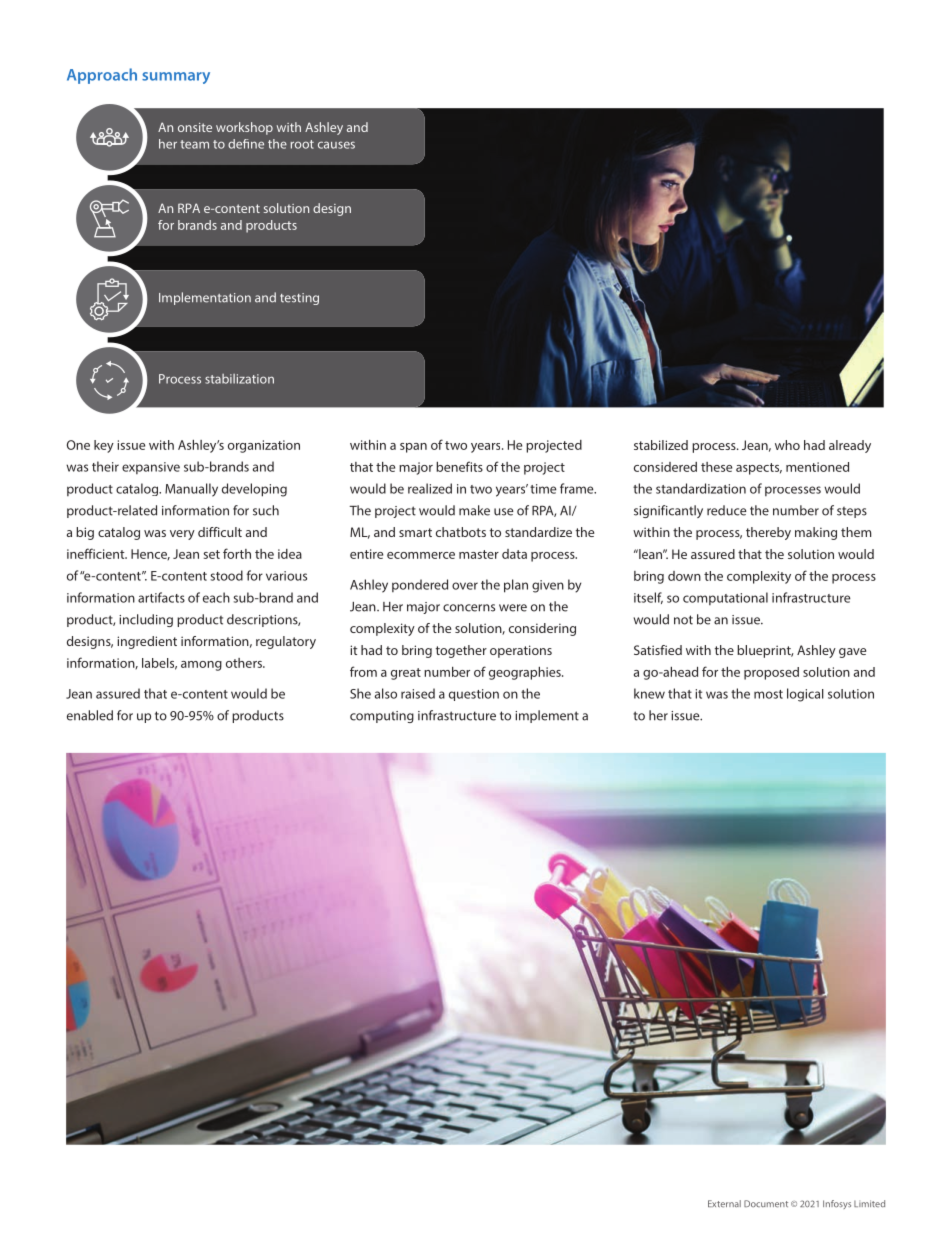  I want to click on expansive, so click(151, 468).
